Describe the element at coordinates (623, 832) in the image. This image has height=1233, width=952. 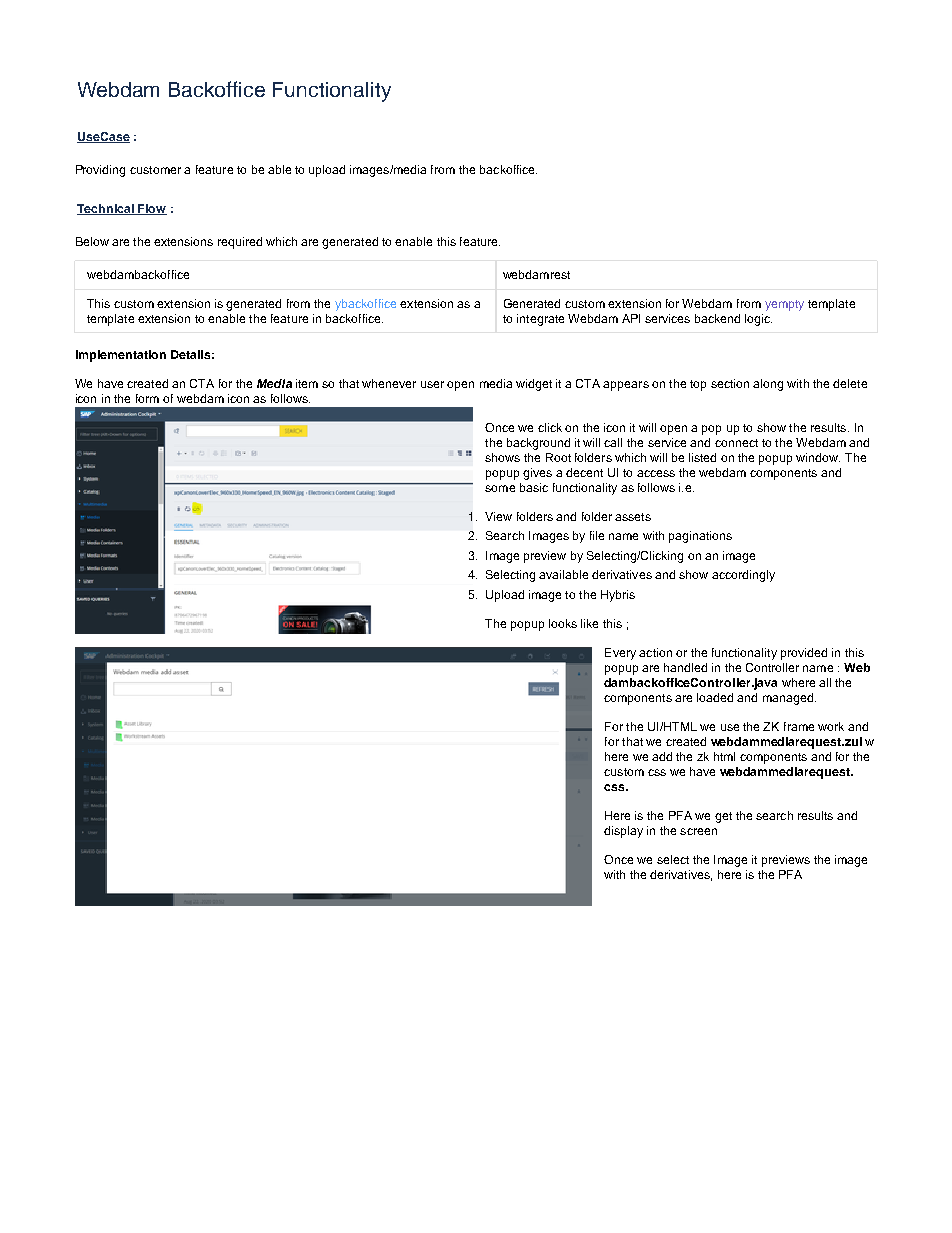
I see `display` at that location.
